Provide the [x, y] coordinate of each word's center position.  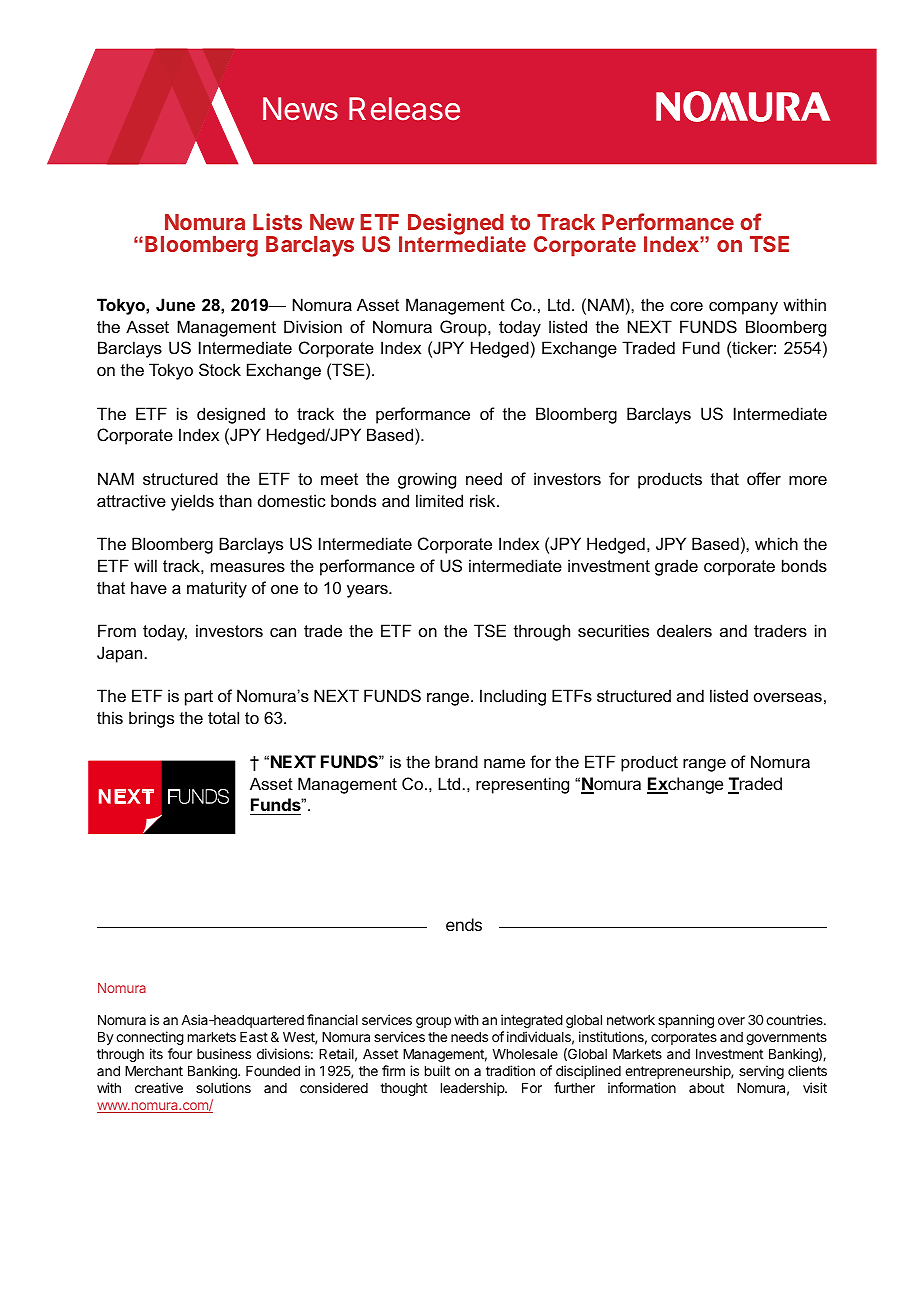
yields [192, 502]
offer [764, 478]
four [180, 1053]
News [300, 109]
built [437, 1070]
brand [456, 761]
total [223, 717]
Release [404, 109]
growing [427, 480]
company [743, 308]
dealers [684, 630]
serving [761, 1072]
